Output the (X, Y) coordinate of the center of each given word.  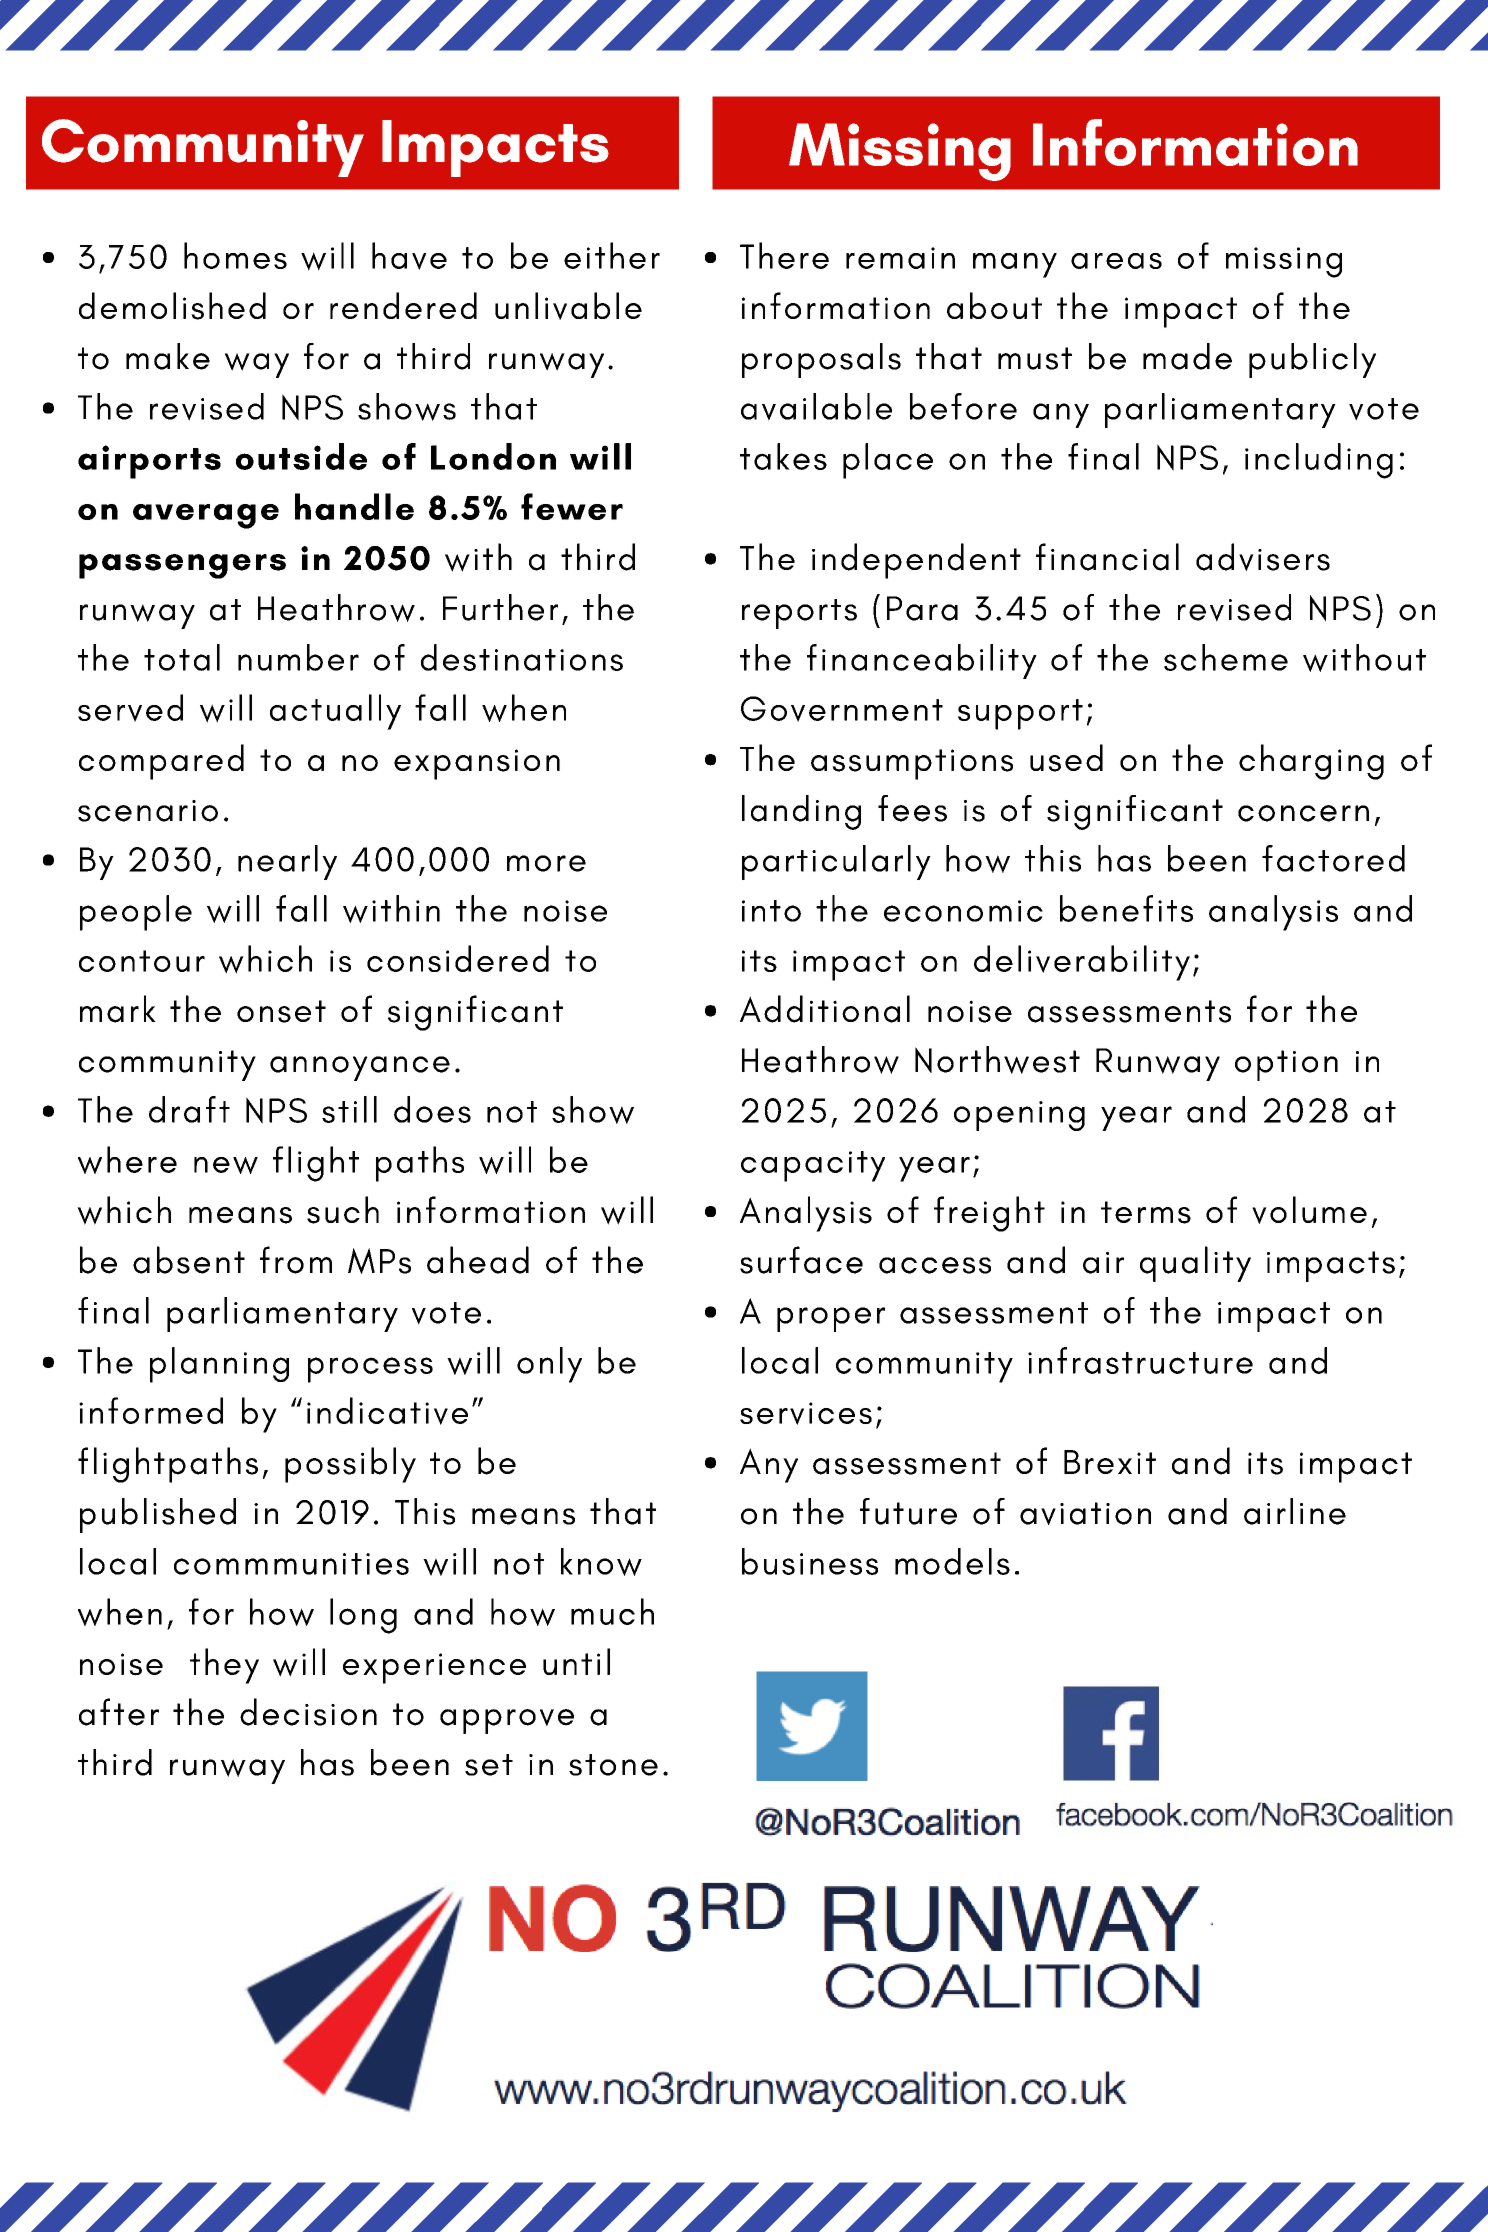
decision (308, 1712)
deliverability (1082, 963)
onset (281, 1011)
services (806, 1413)
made (1187, 356)
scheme (1226, 657)
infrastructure (1140, 1360)
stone (613, 1765)
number (298, 657)
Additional (825, 1009)
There (784, 255)
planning (219, 1365)
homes (235, 255)
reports (799, 614)
